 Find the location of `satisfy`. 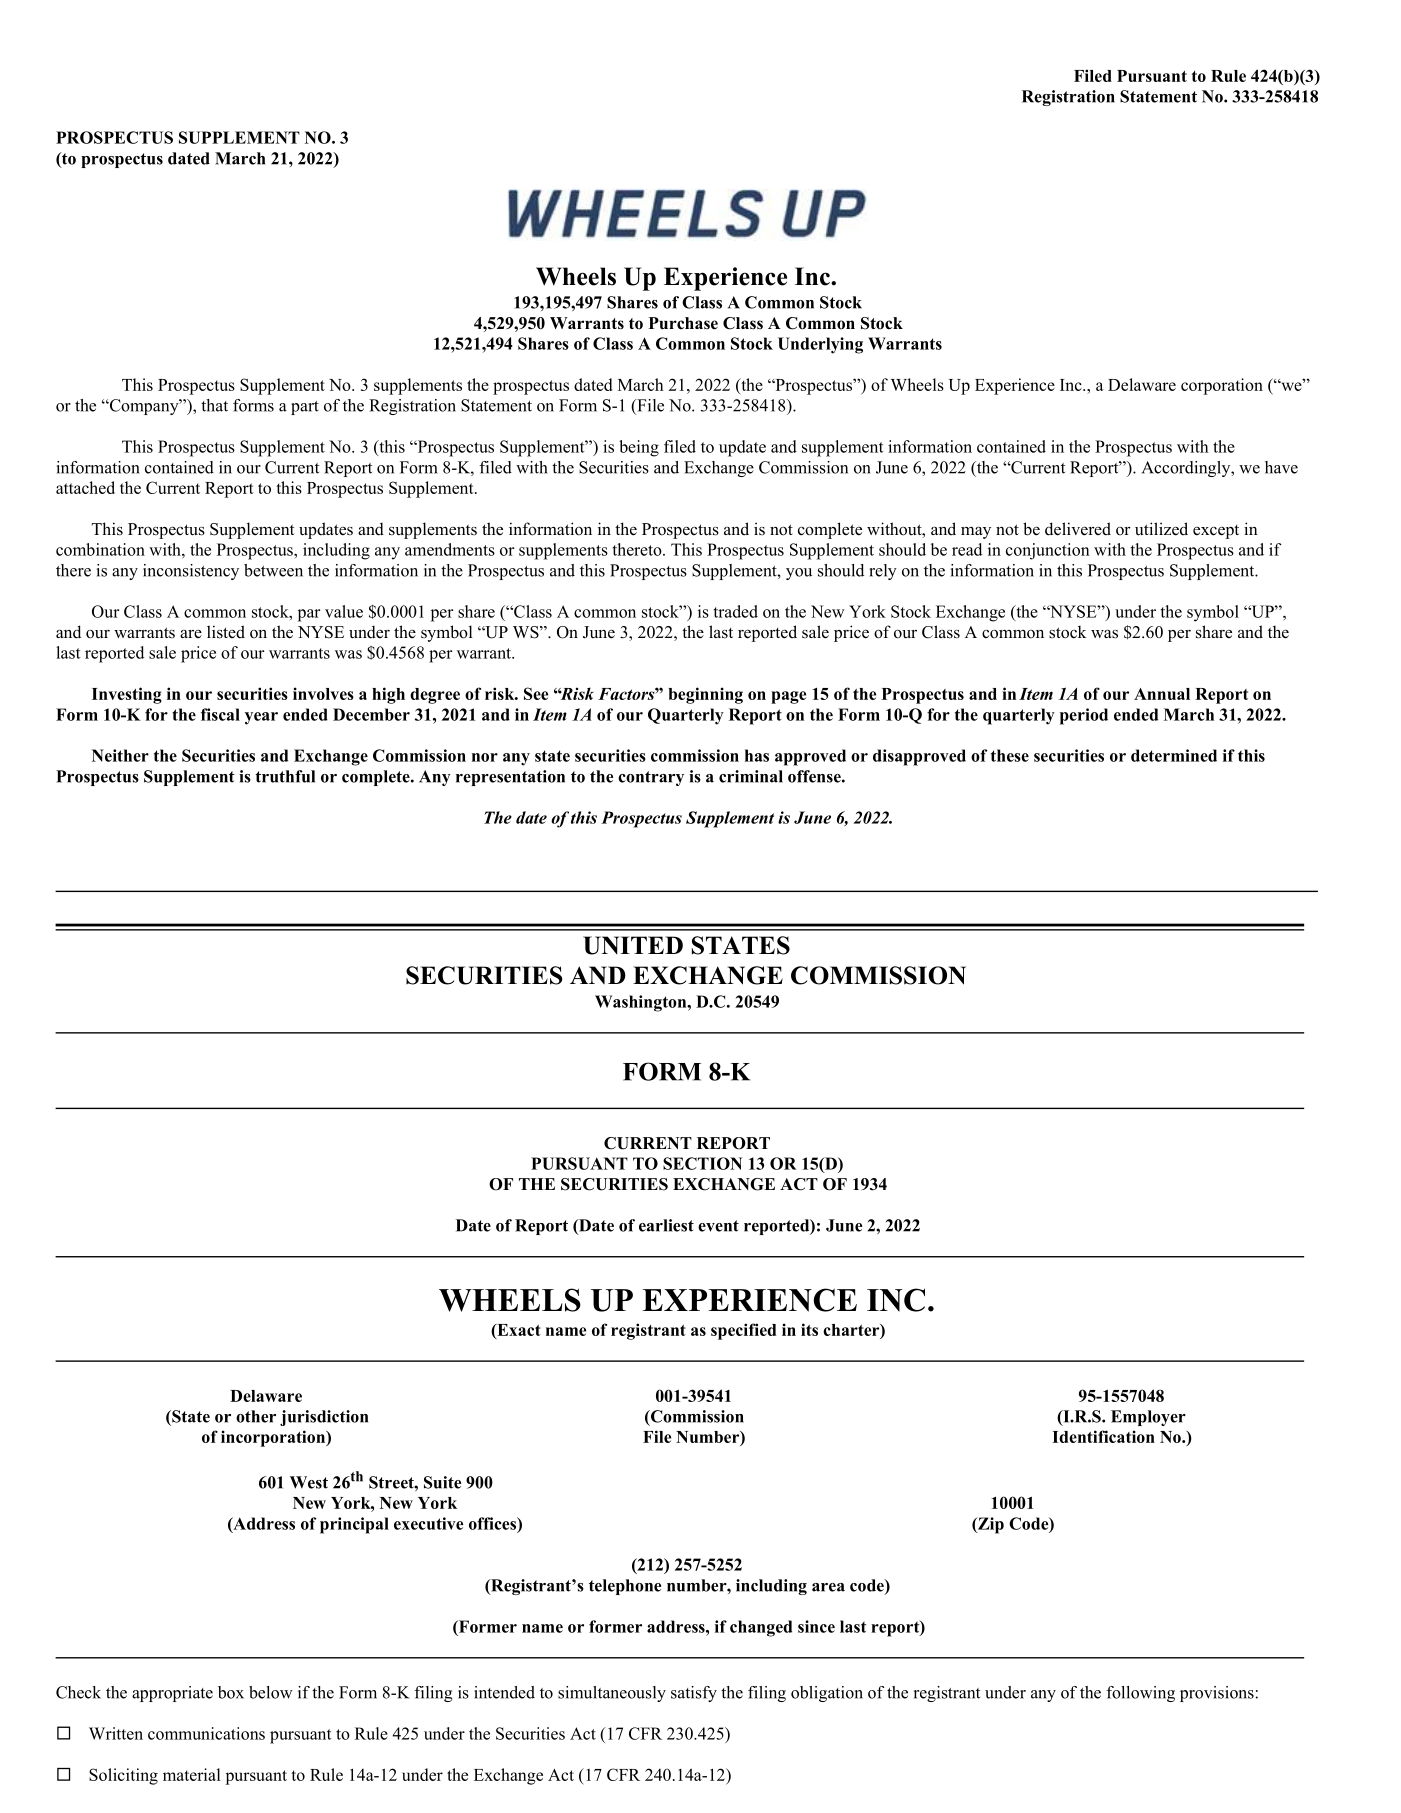

satisfy is located at coordinates (694, 1694).
